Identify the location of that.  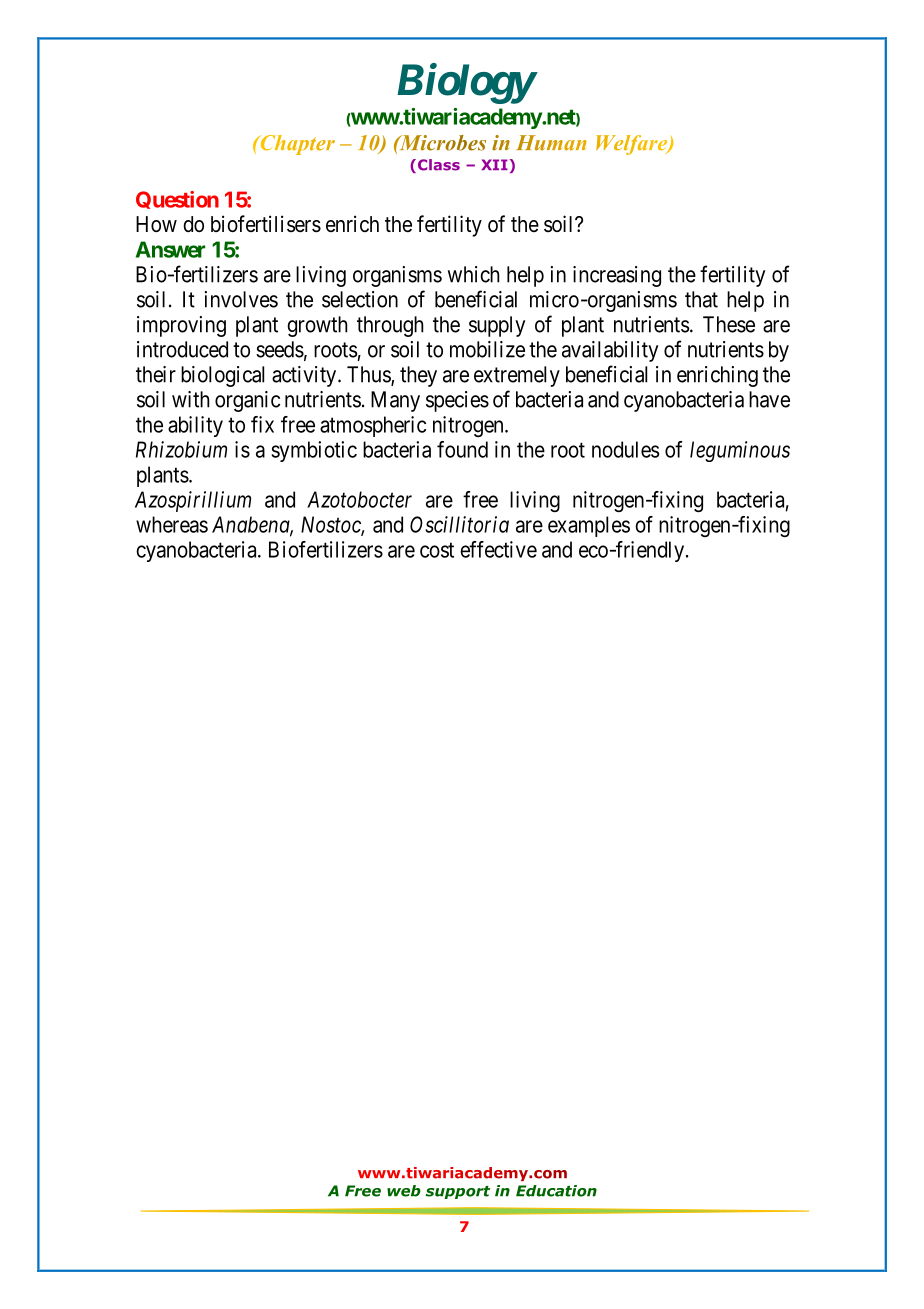
(701, 299).
